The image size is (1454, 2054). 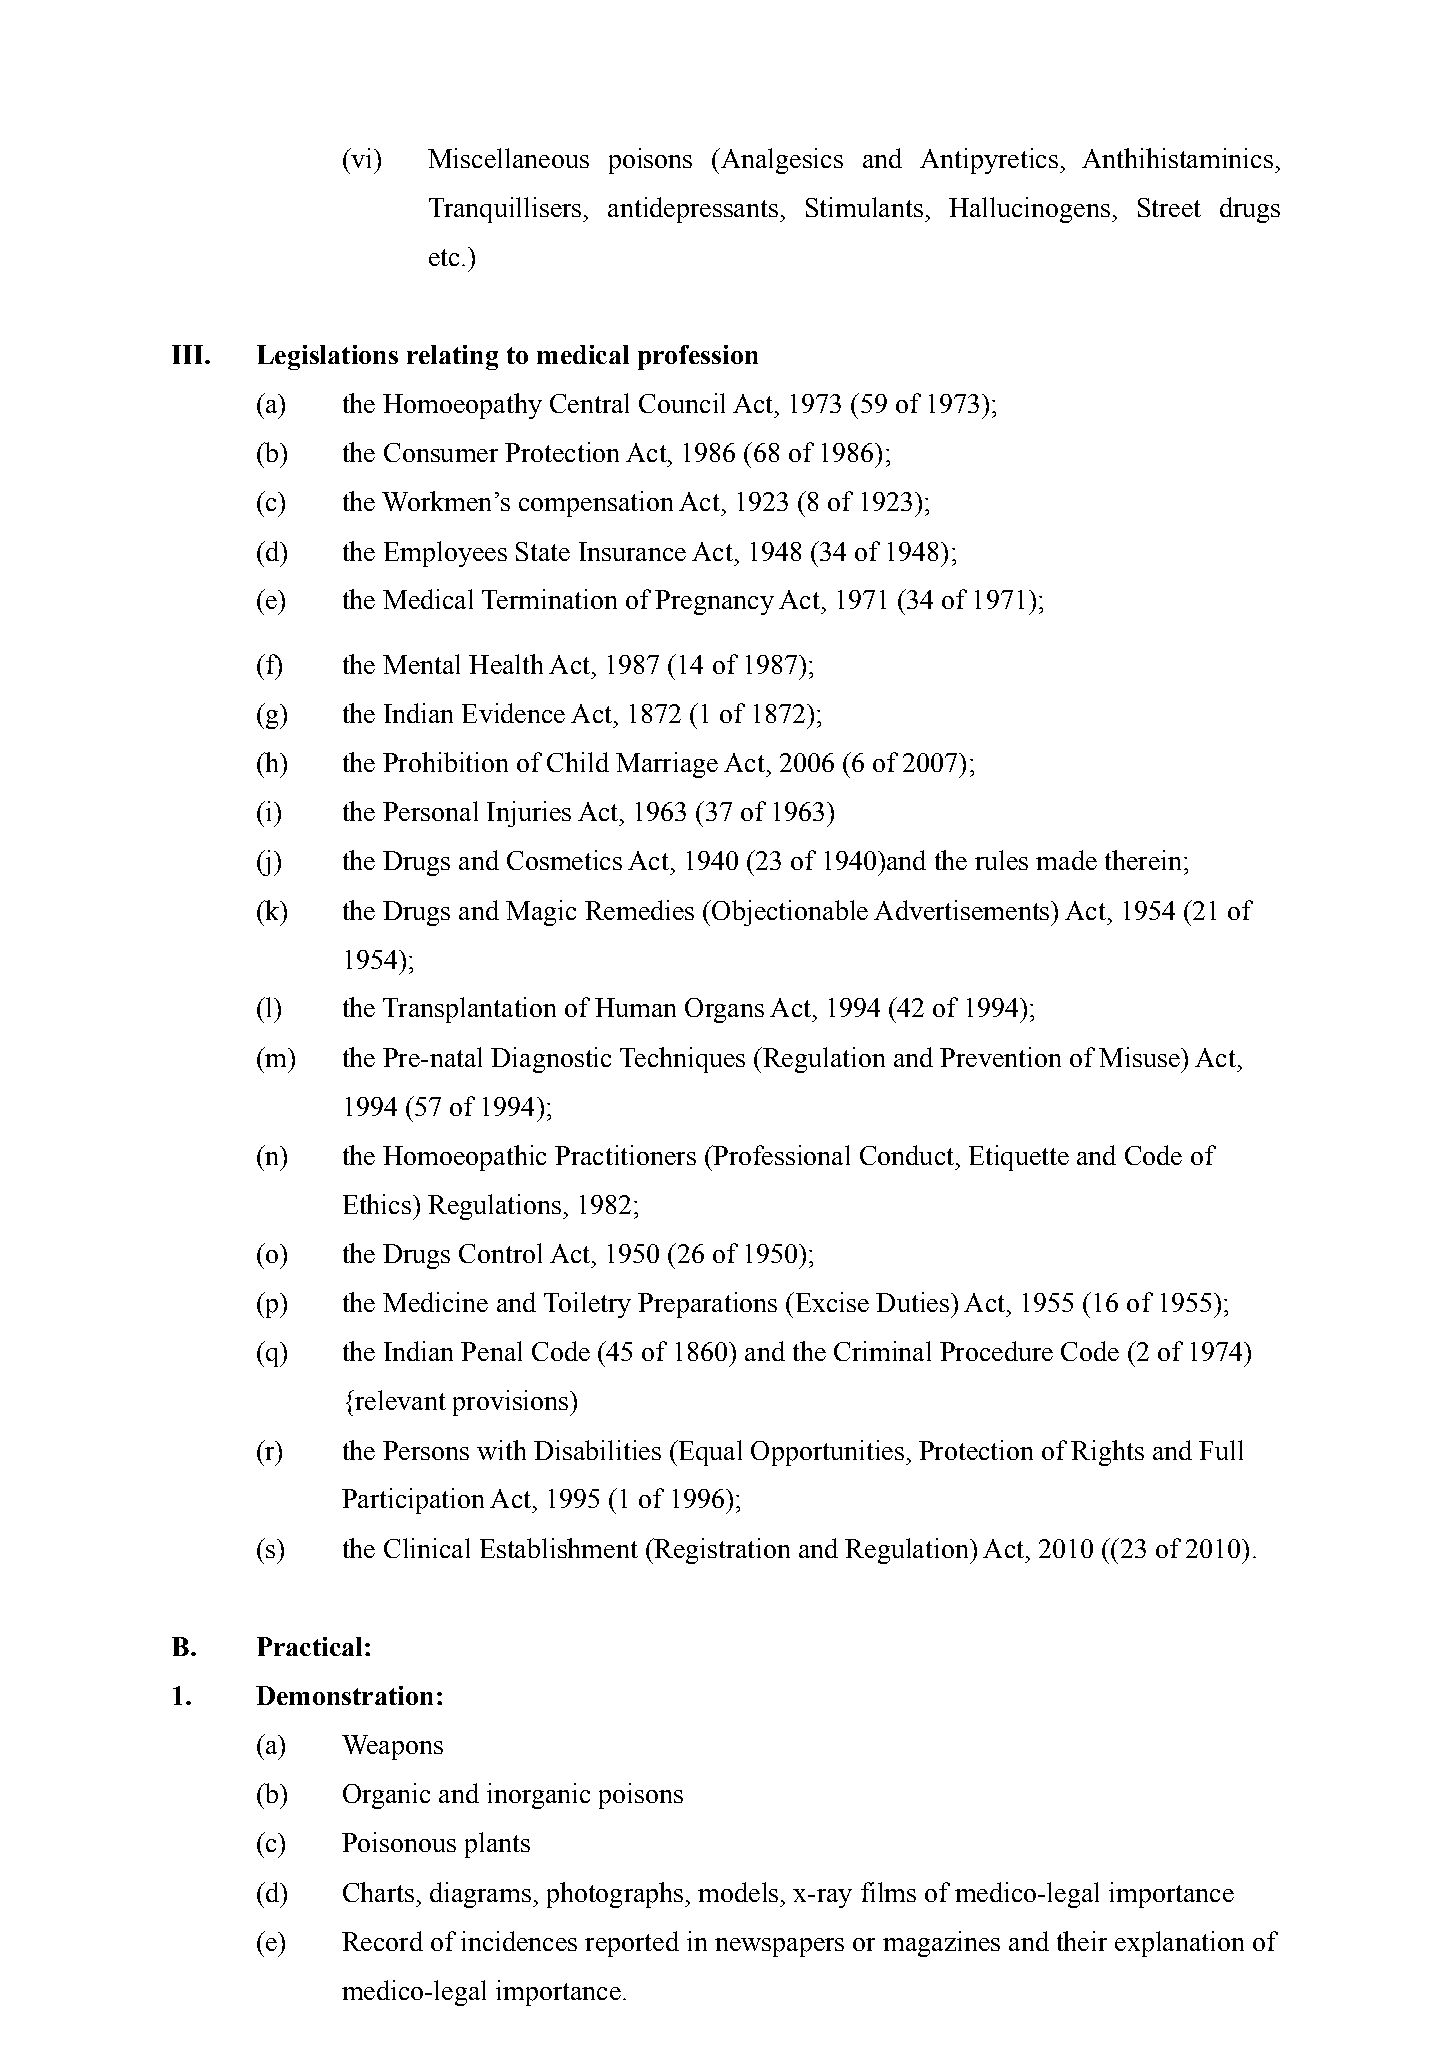 I want to click on models, so click(x=738, y=1892).
